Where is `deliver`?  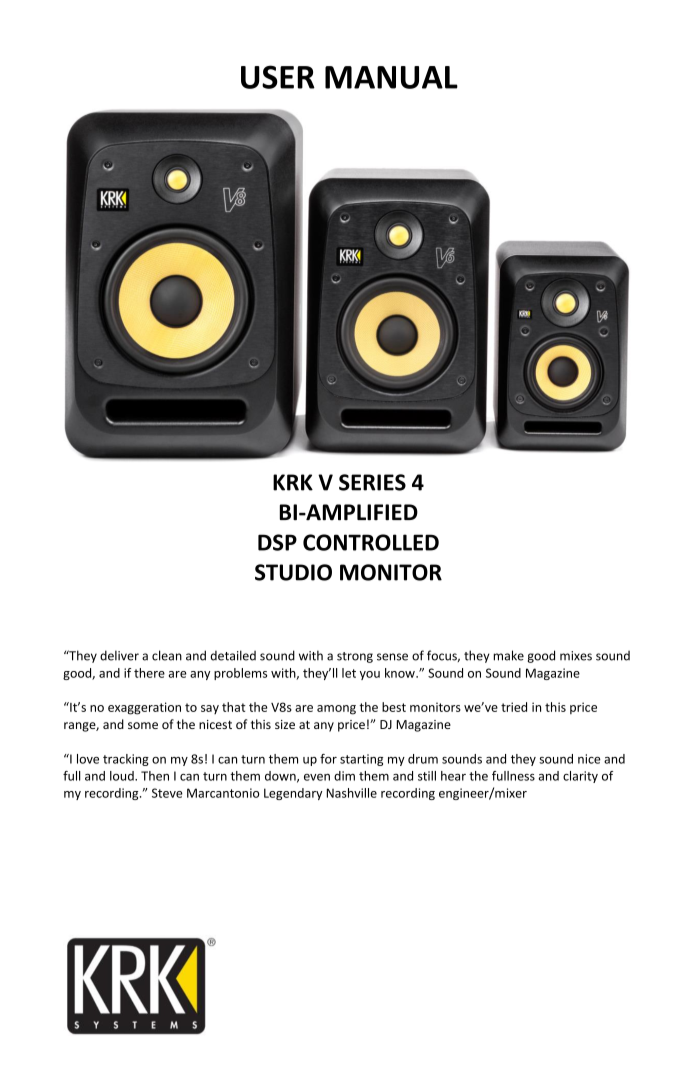 deliver is located at coordinates (119, 655).
